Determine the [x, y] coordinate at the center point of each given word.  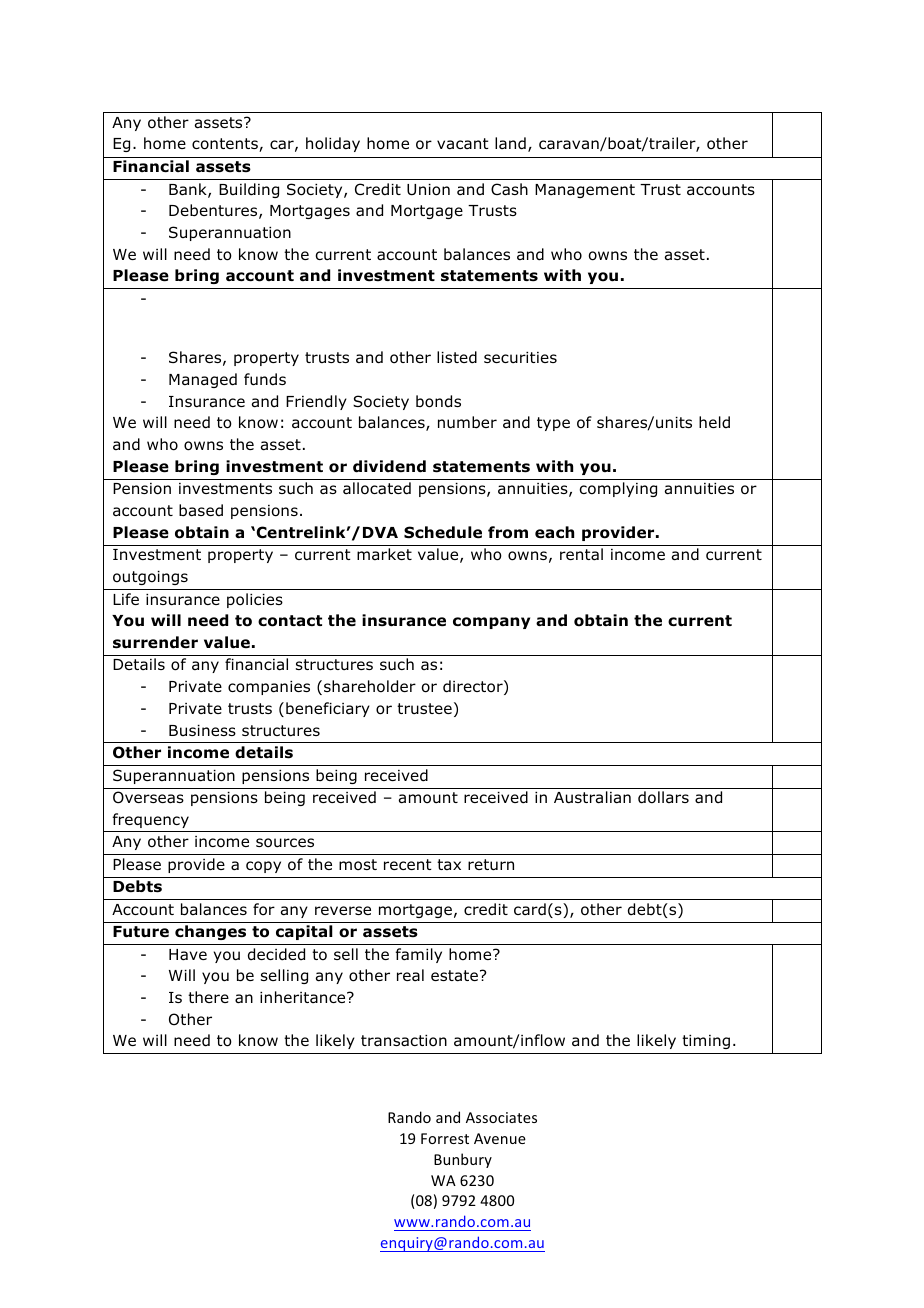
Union [428, 190]
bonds [438, 401]
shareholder [370, 686]
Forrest [445, 1138]
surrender [155, 642]
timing [706, 1042]
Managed [203, 380]
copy [263, 867]
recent [408, 864]
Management [585, 191]
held [714, 422]
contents [226, 145]
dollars [663, 797]
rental [581, 554]
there [208, 997]
